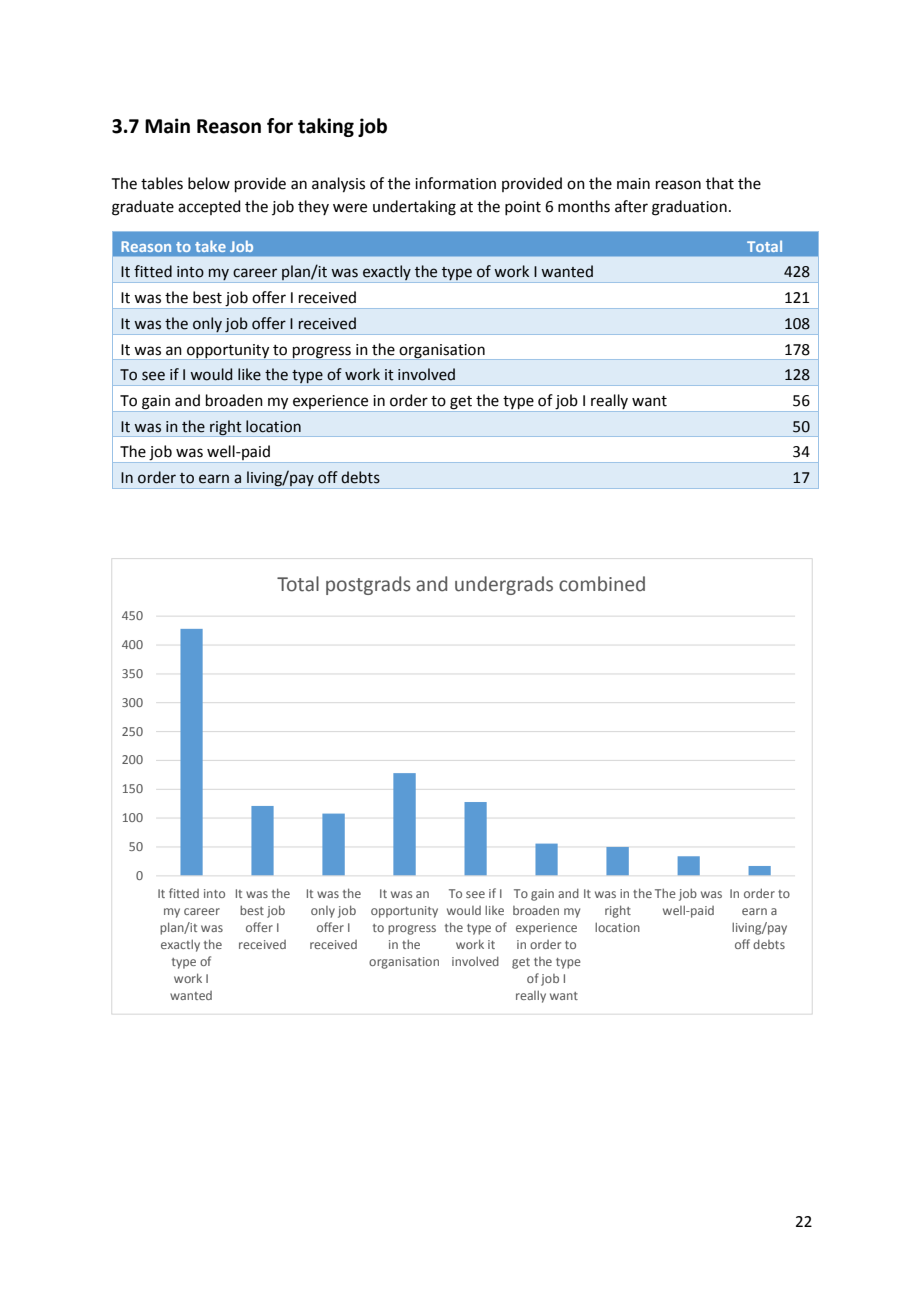 The image size is (924, 1308). I want to click on were, so click(350, 208).
